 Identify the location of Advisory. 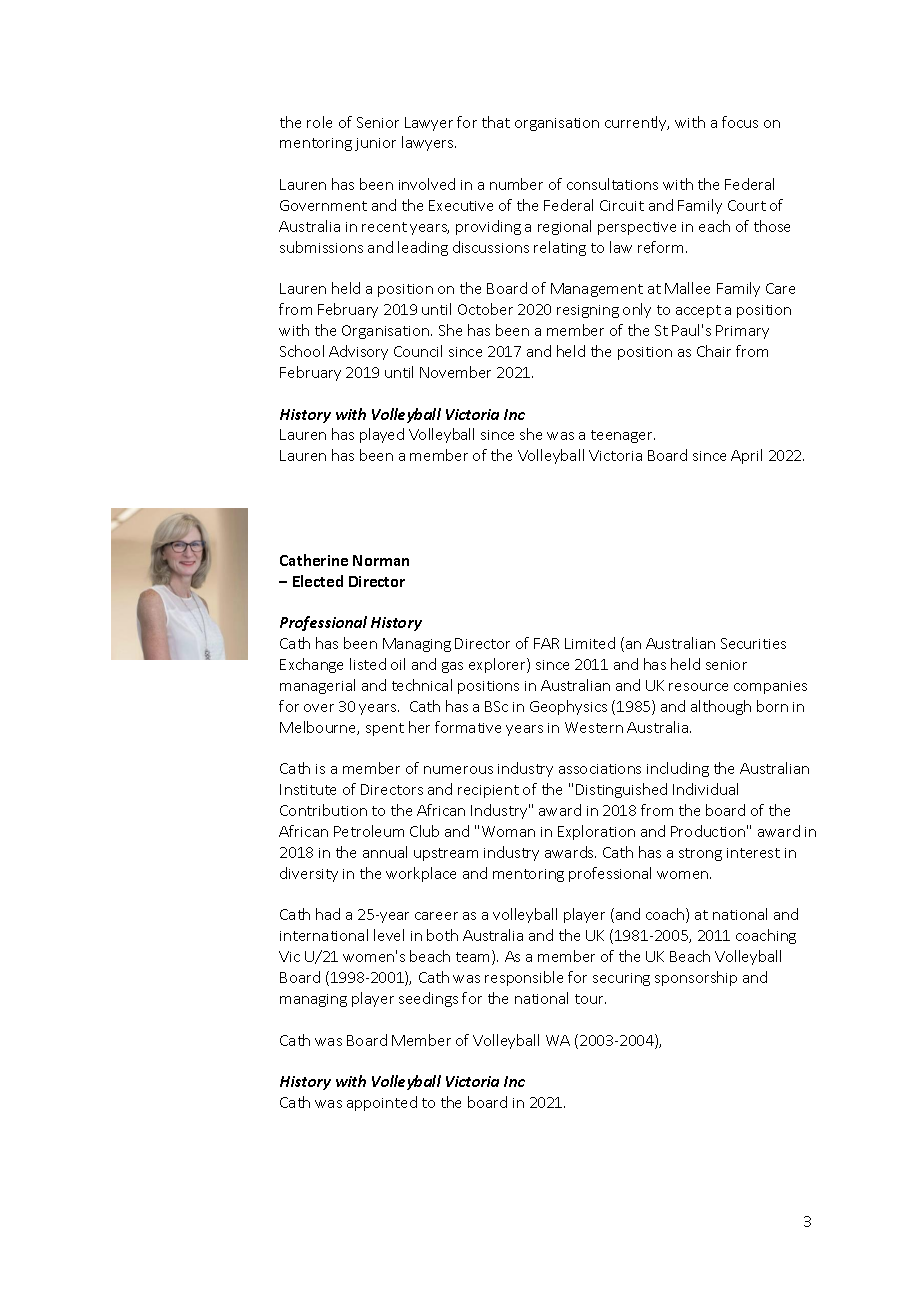
(358, 352).
